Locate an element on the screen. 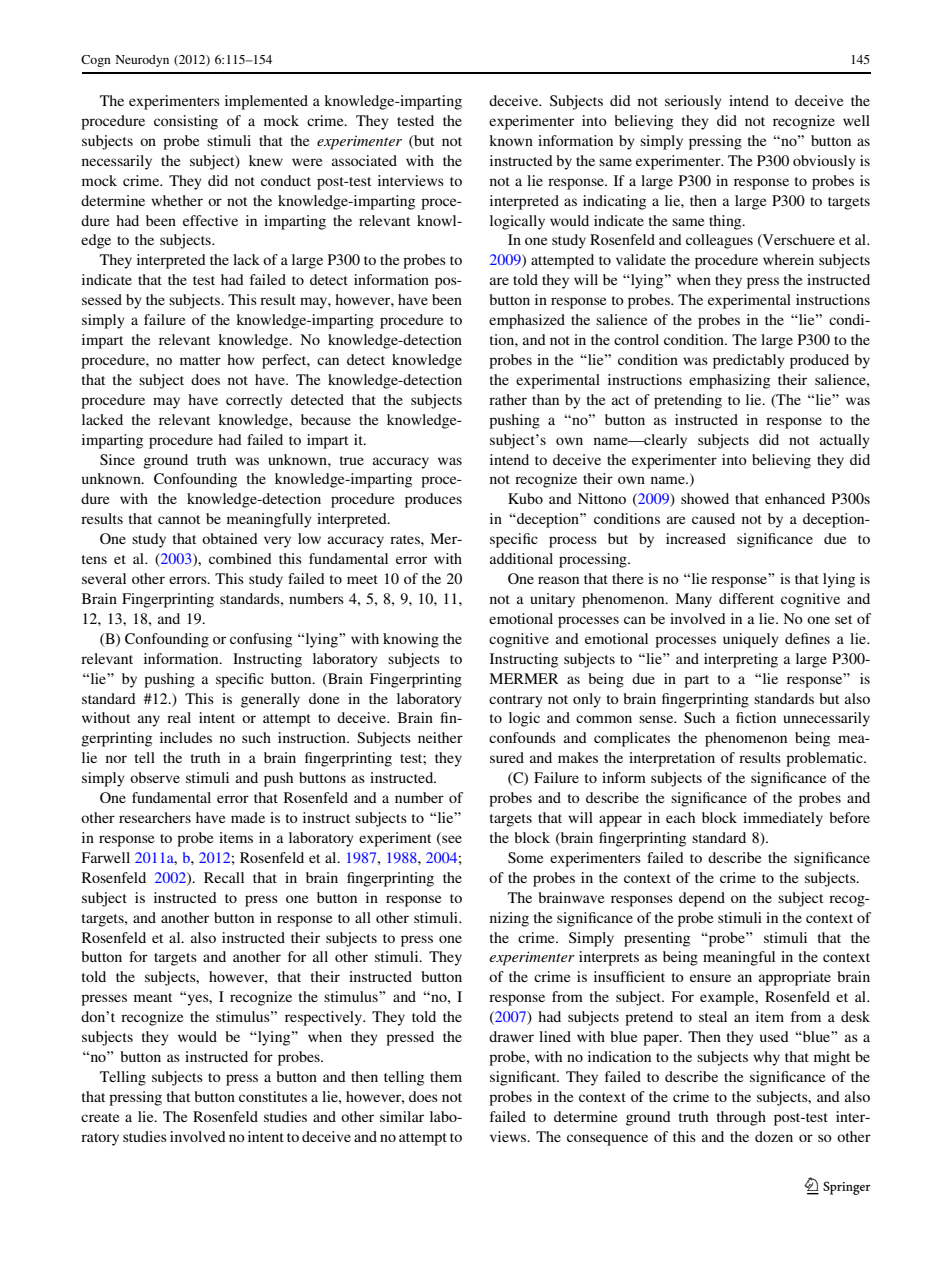 This screenshot has height=1265, width=952. them is located at coordinates (446, 1076).
